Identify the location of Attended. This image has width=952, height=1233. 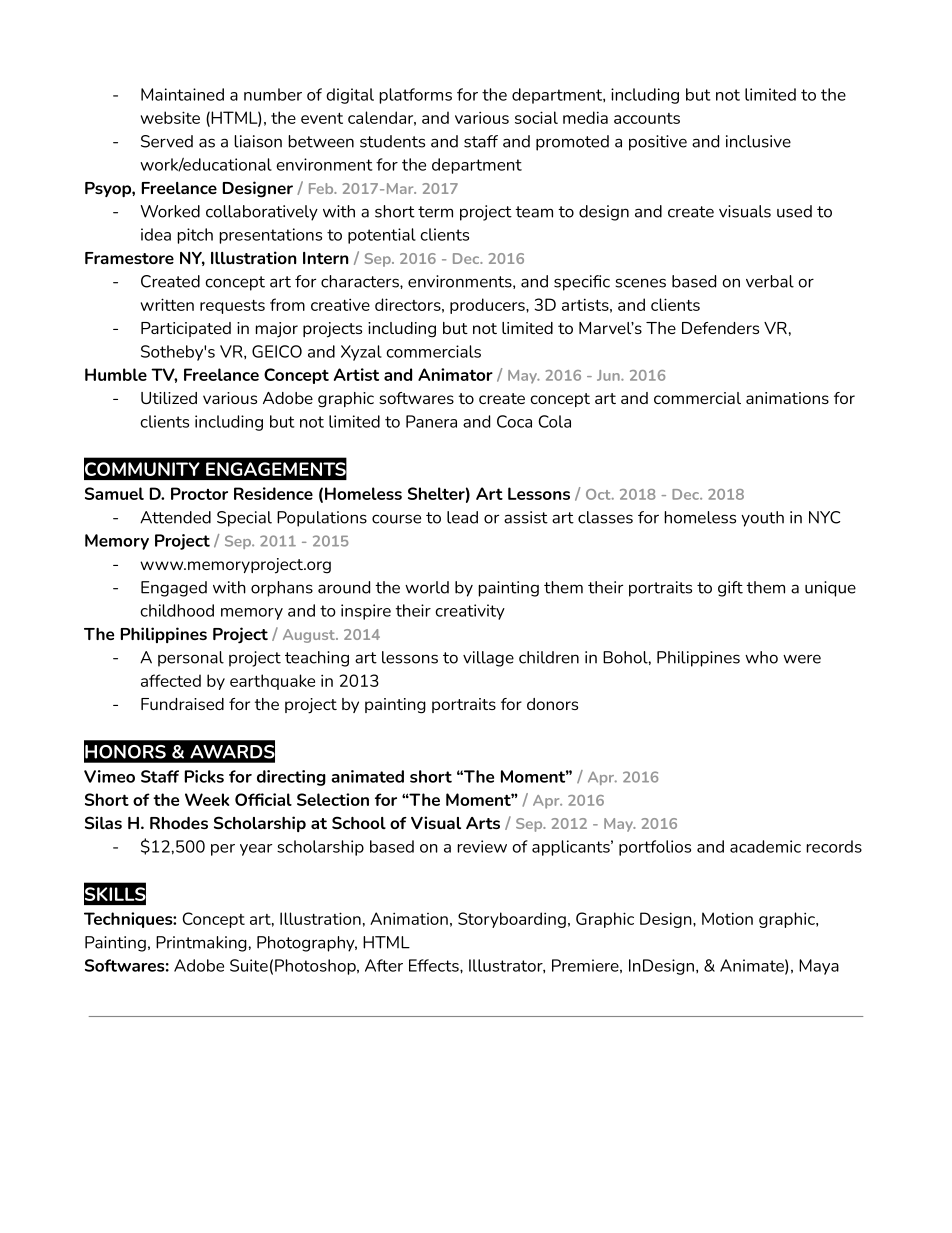
(175, 517).
